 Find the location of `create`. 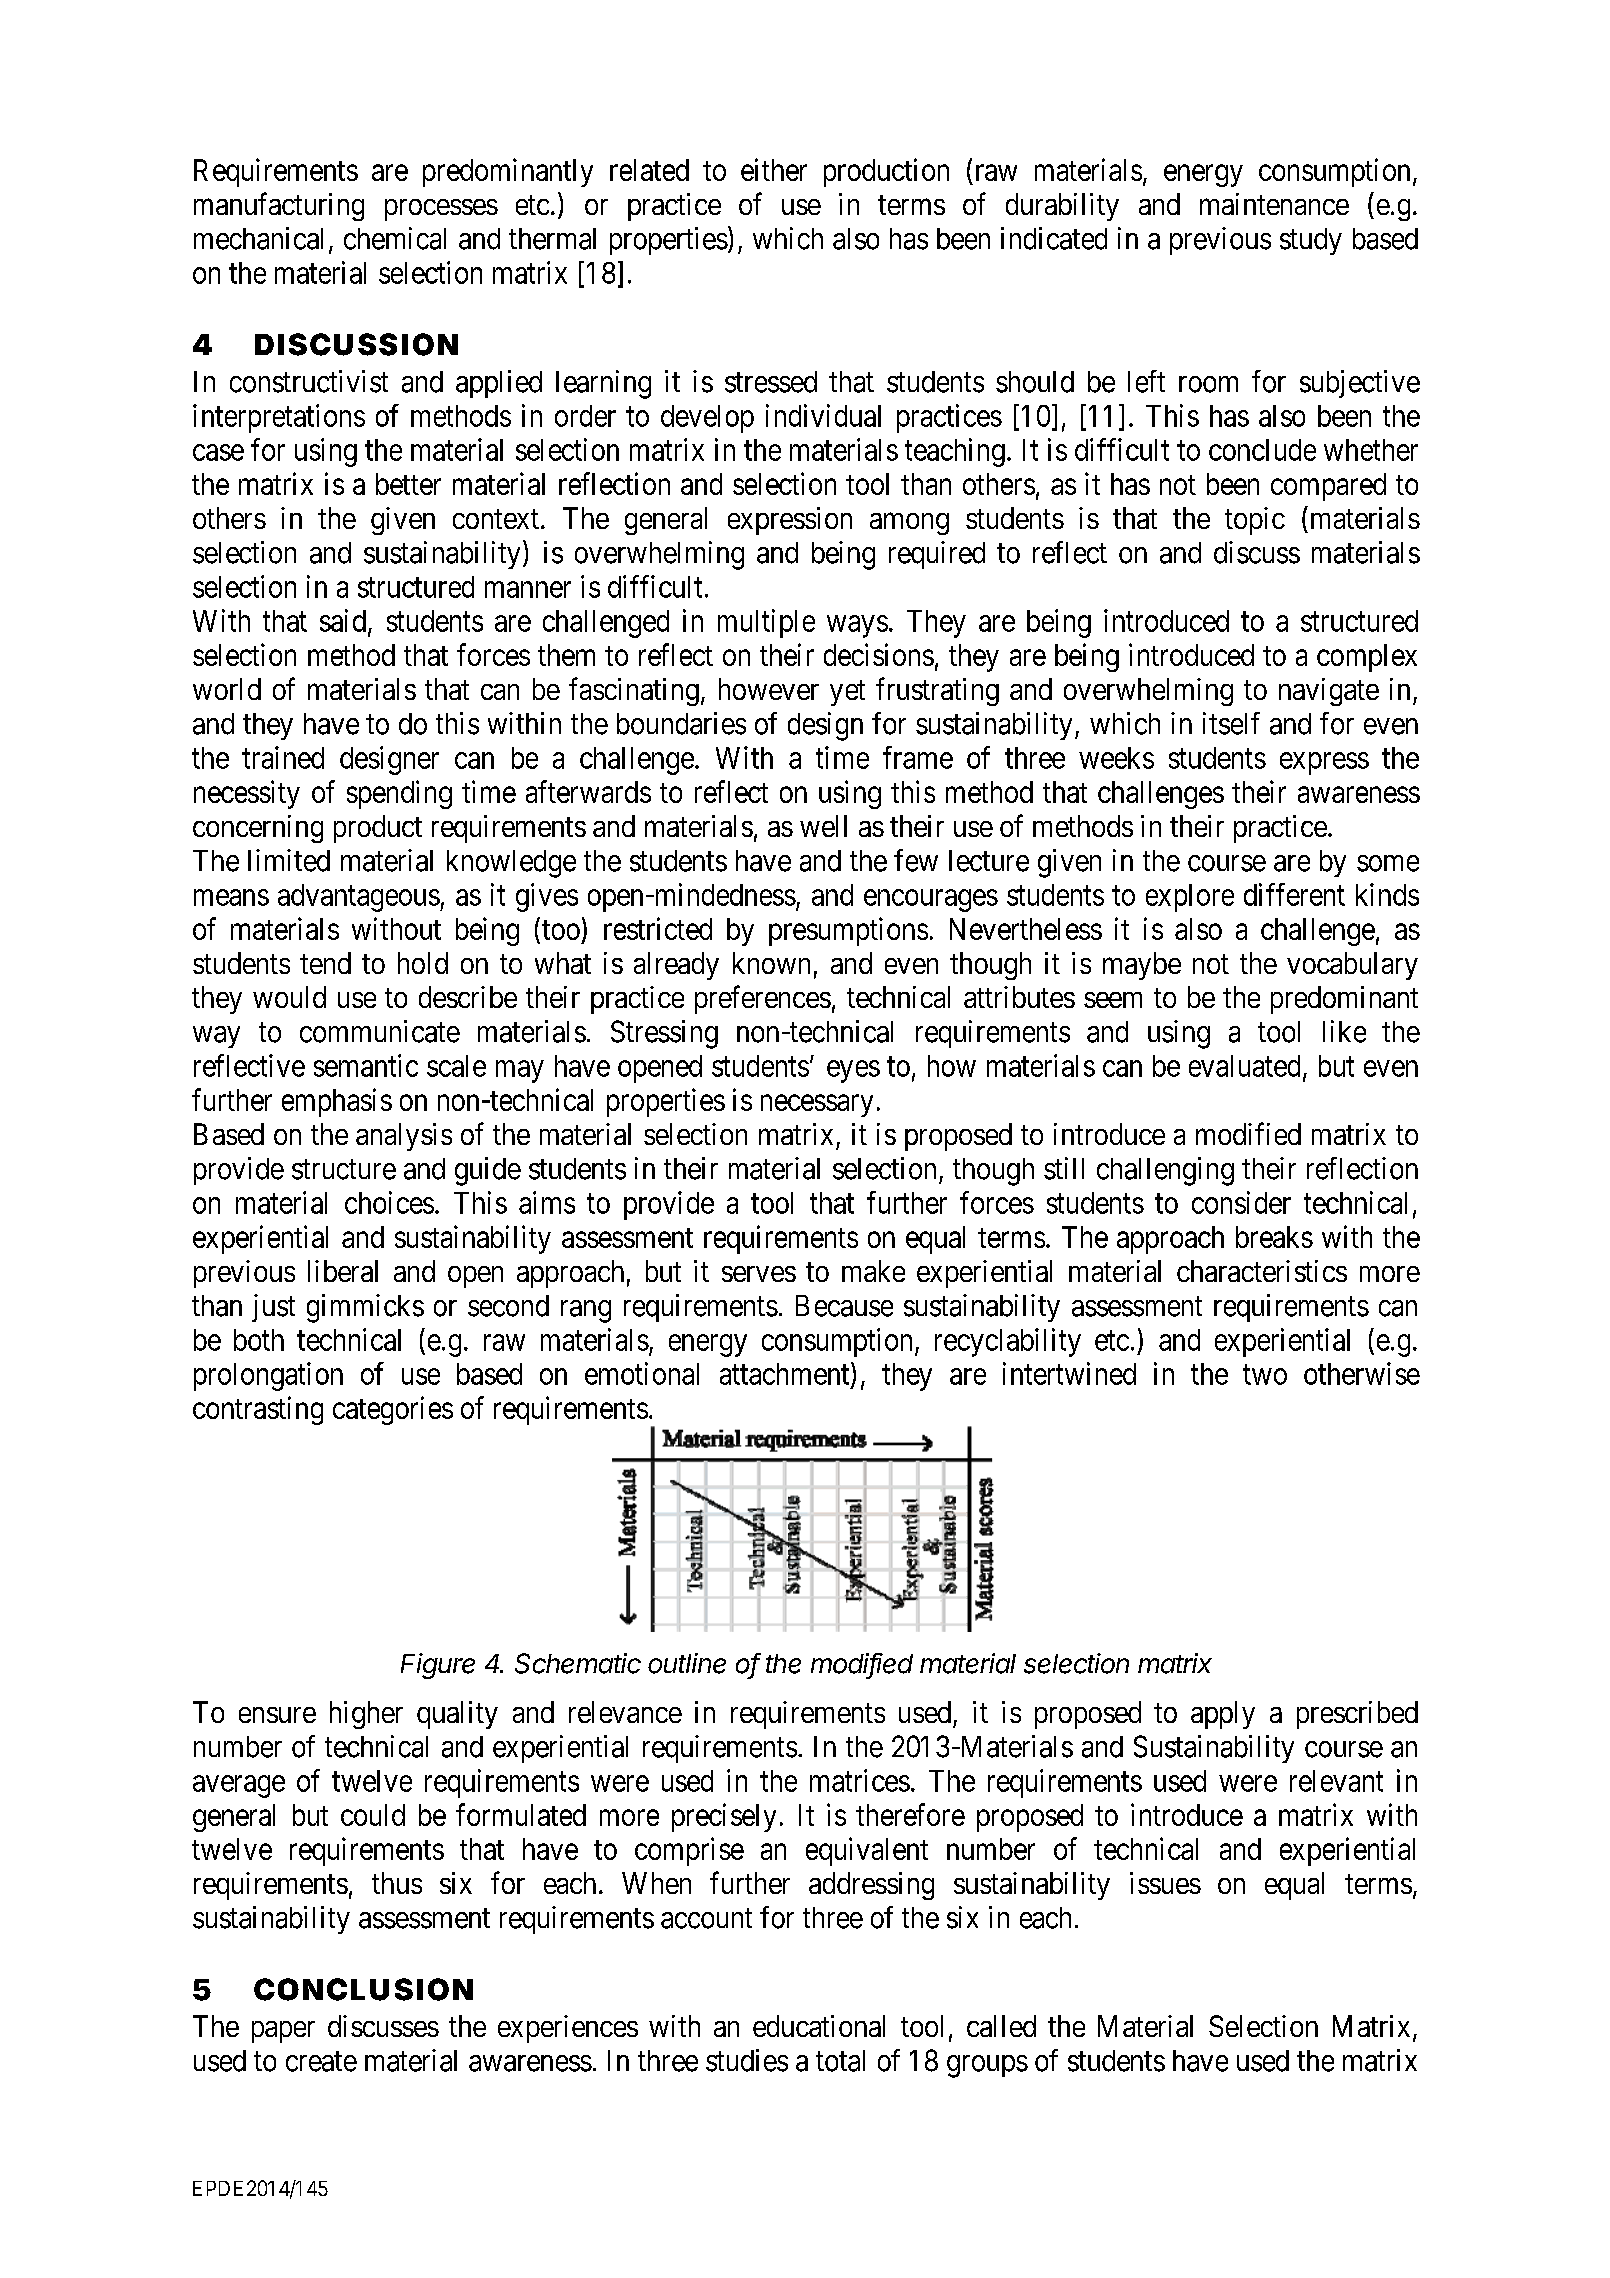

create is located at coordinates (321, 2061).
